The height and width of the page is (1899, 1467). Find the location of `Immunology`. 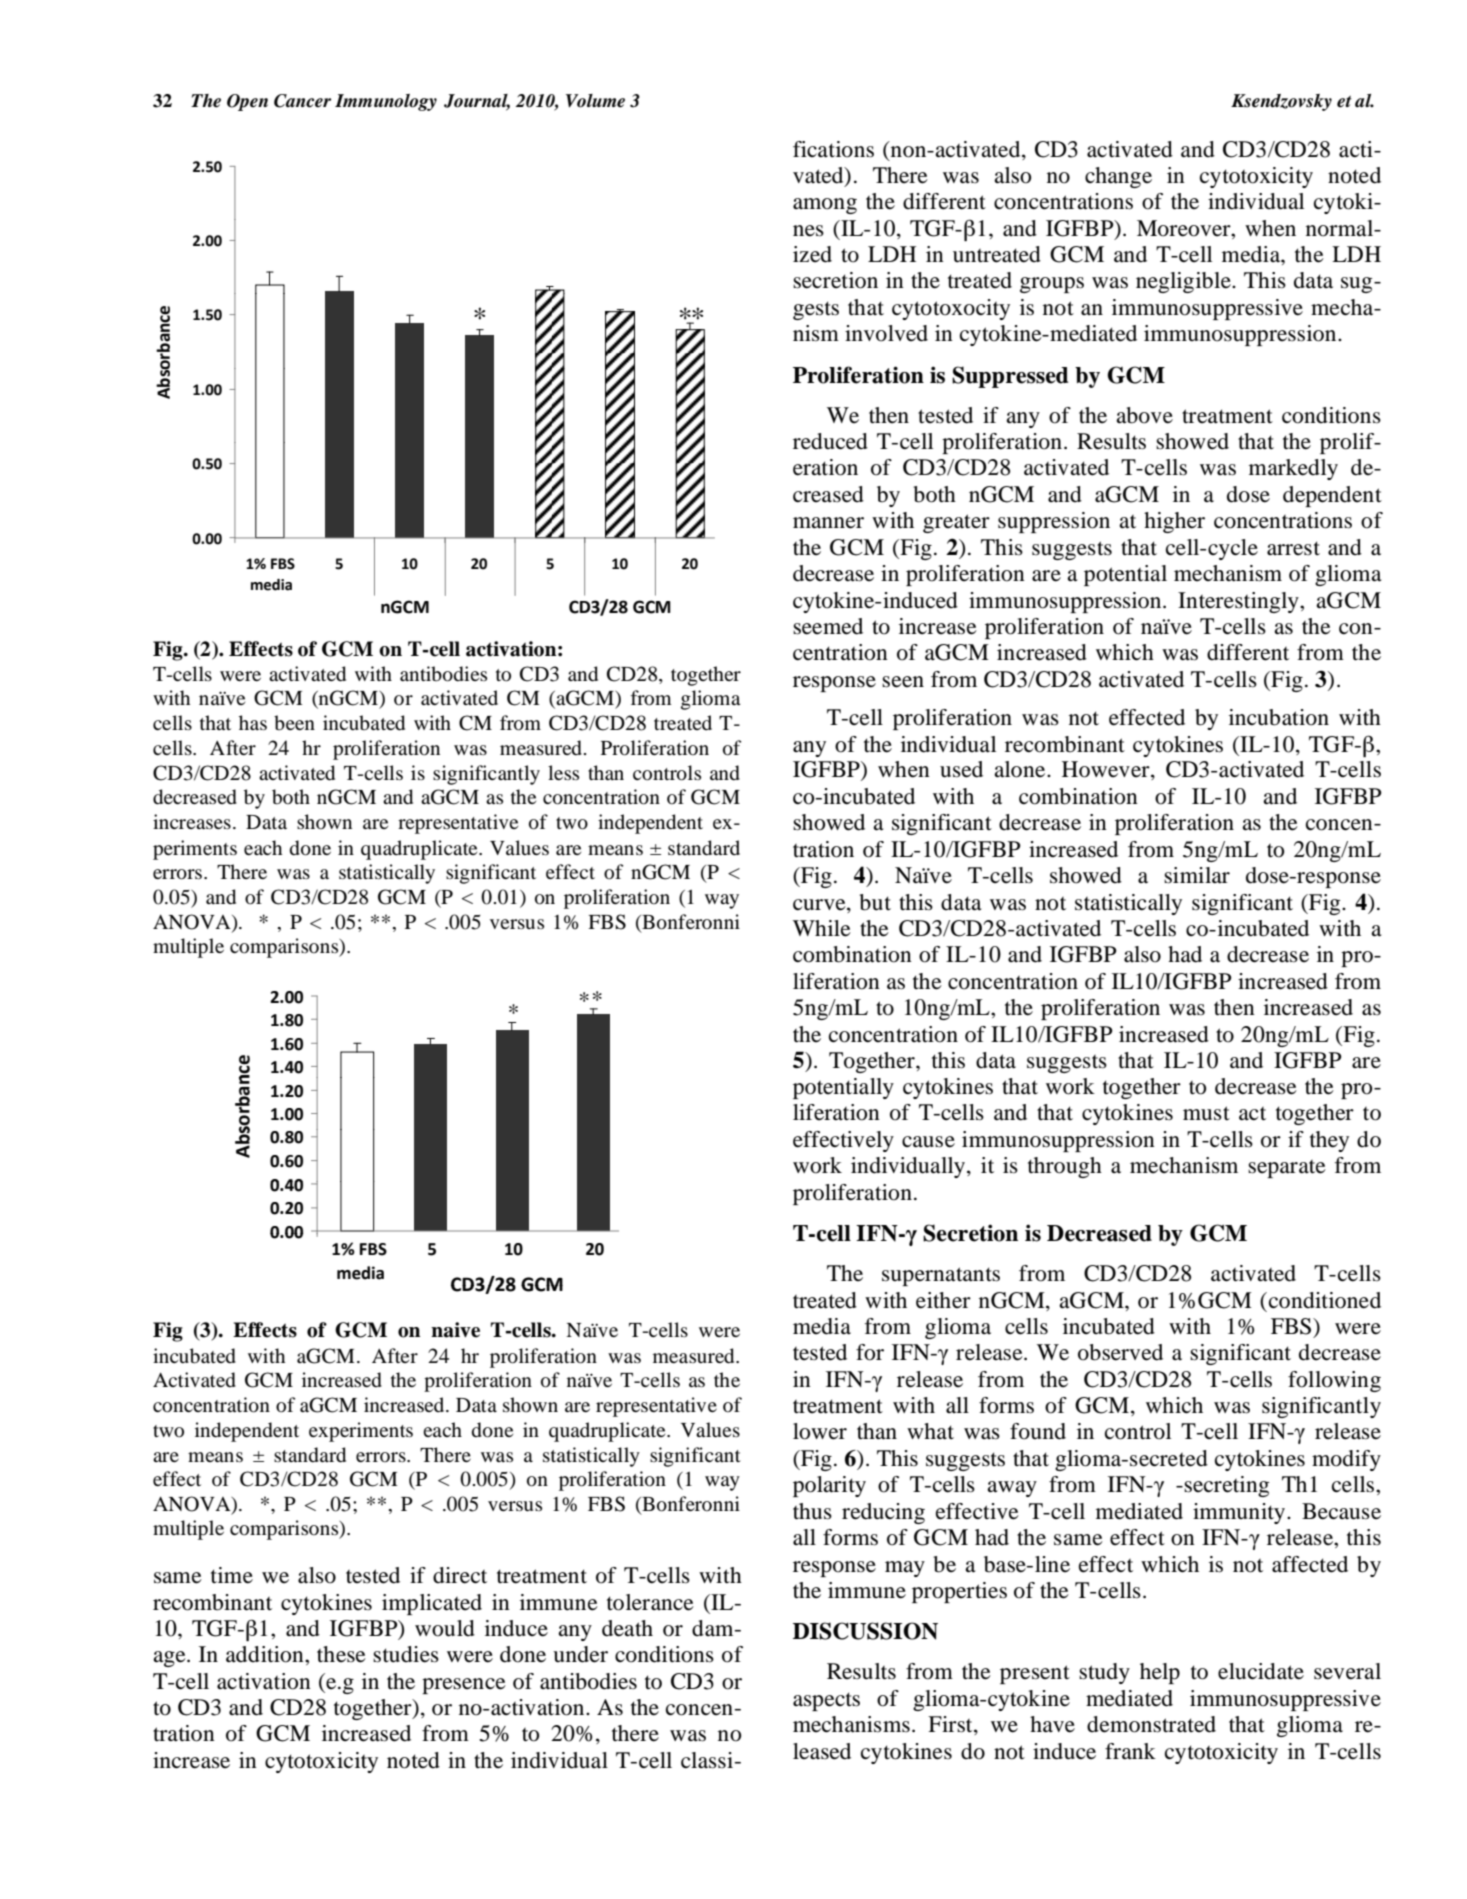

Immunology is located at coordinates (386, 102).
